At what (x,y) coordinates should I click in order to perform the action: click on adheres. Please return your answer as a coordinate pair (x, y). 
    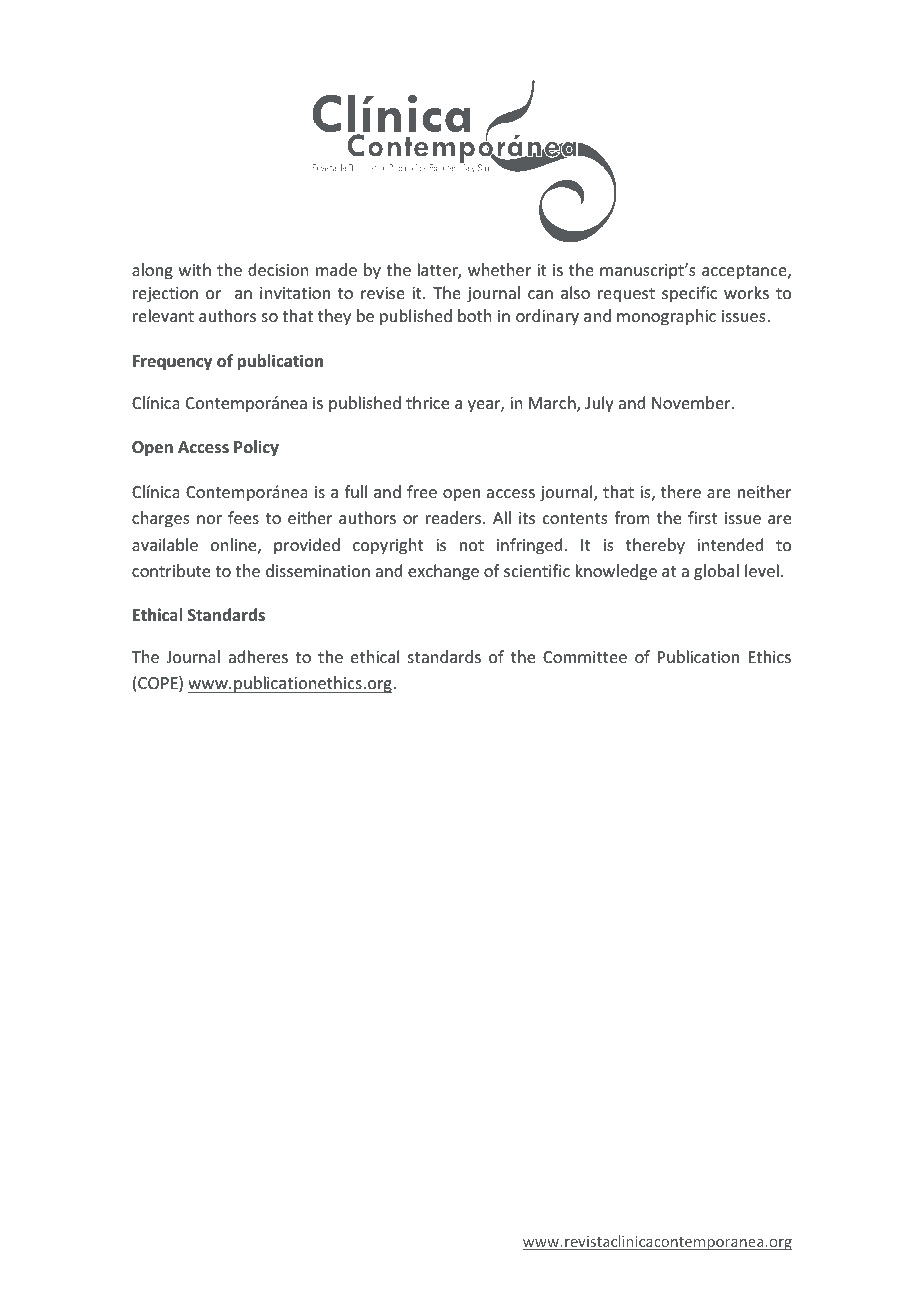
    Looking at the image, I should click on (258, 656).
